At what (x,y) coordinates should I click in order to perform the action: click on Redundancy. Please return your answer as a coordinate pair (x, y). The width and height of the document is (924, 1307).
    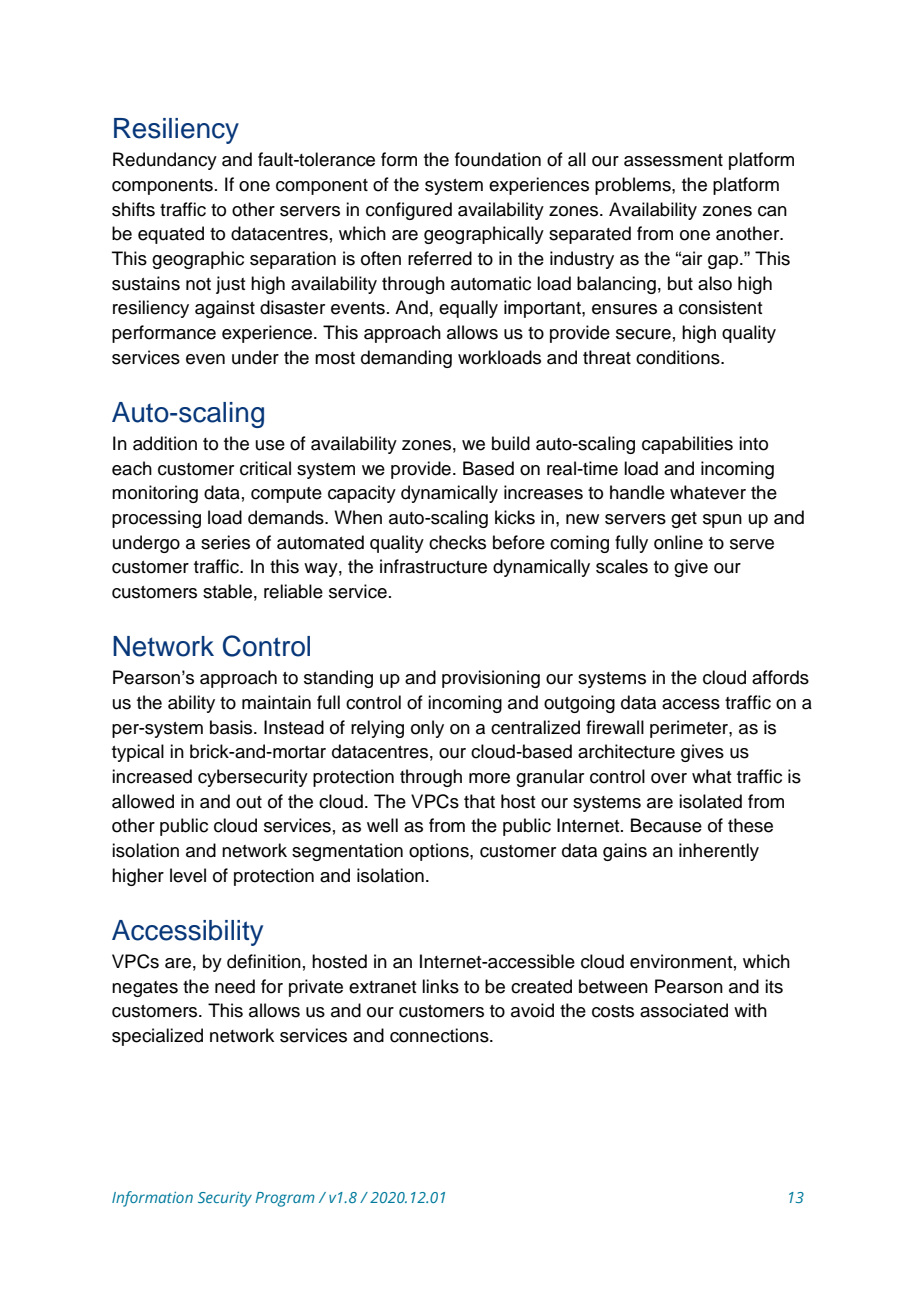
    Looking at the image, I should click on (165, 161).
